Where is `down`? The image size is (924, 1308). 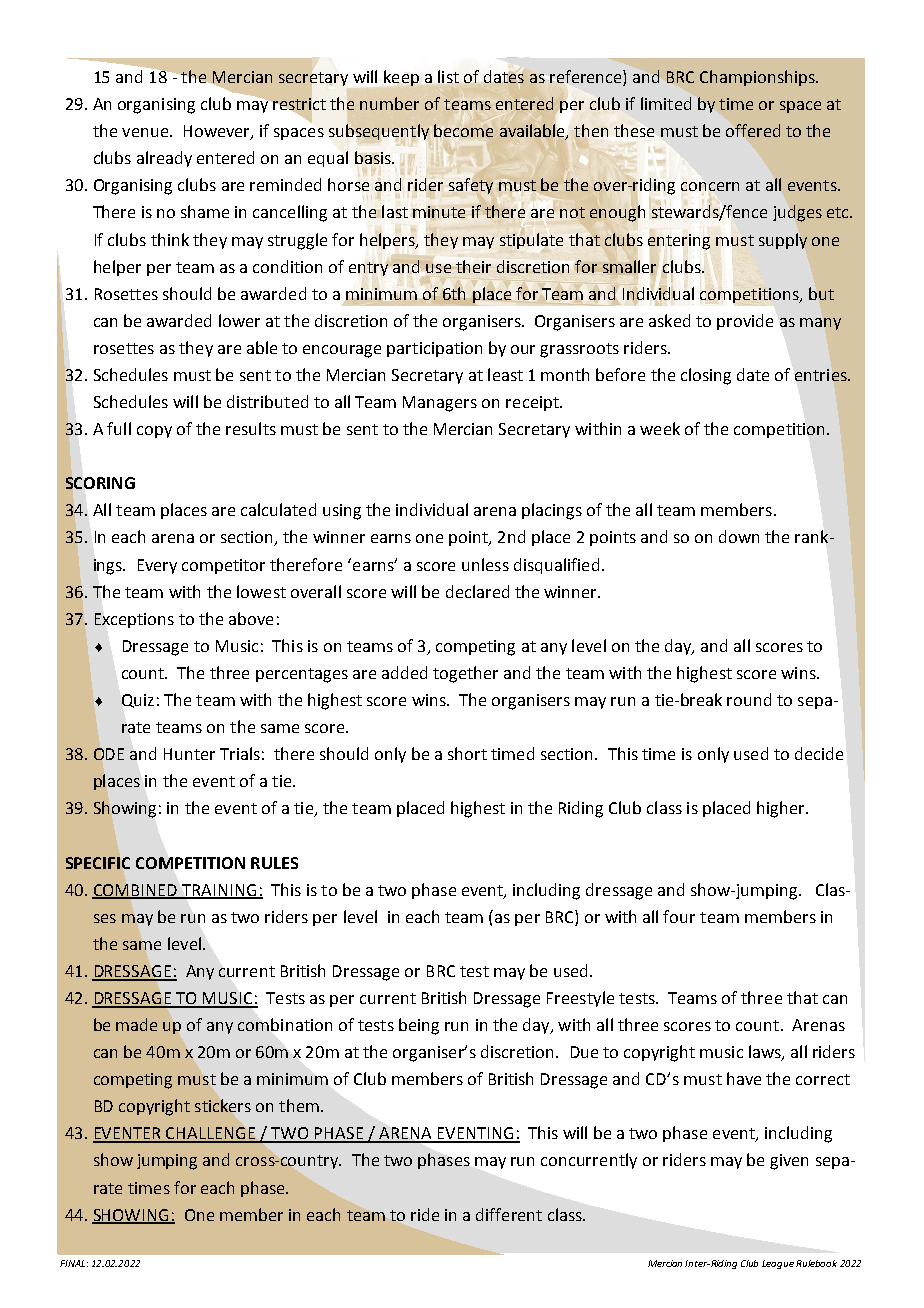 down is located at coordinates (739, 536).
